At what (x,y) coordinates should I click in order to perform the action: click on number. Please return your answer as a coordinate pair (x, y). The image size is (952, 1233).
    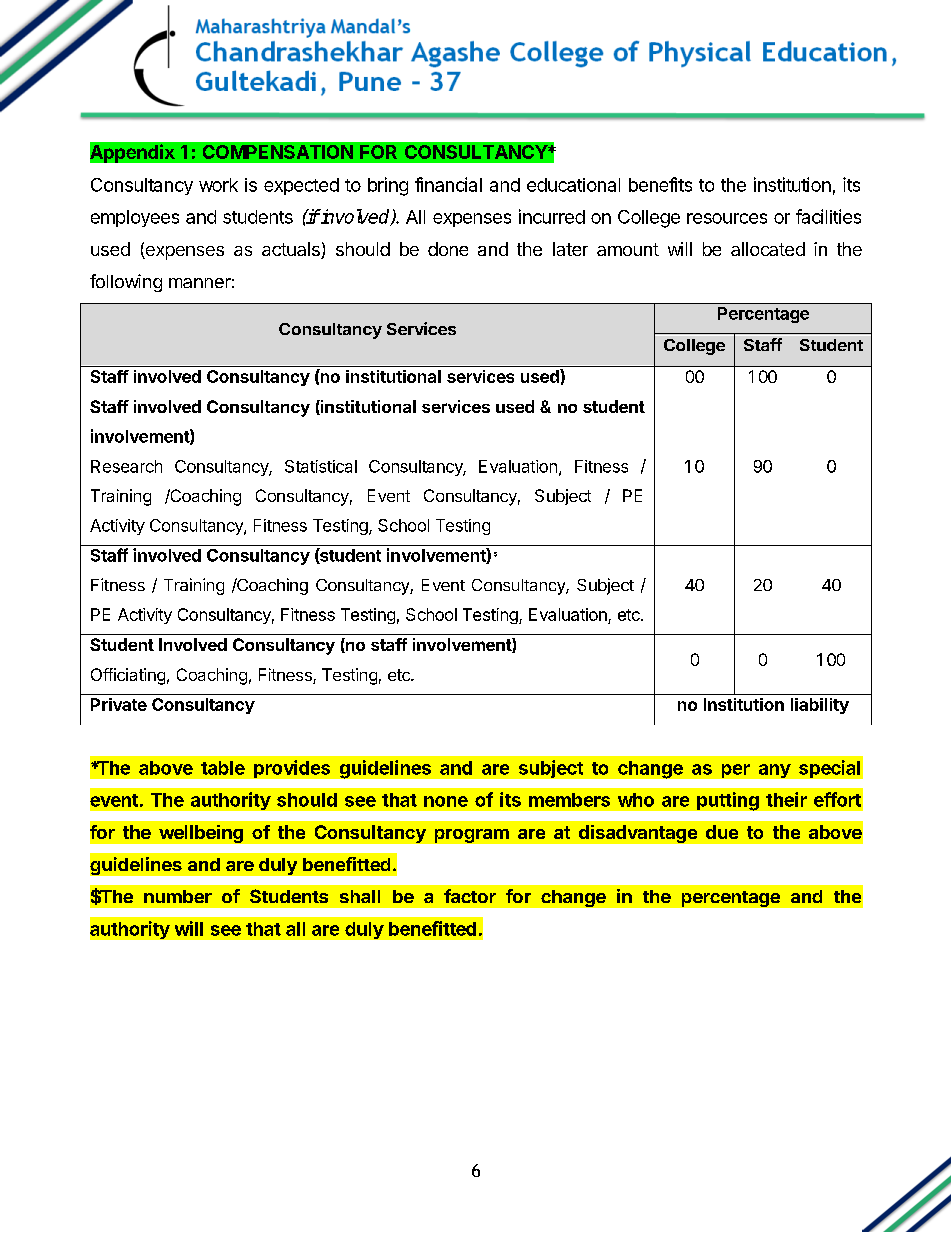
    Looking at the image, I should click on (178, 896).
